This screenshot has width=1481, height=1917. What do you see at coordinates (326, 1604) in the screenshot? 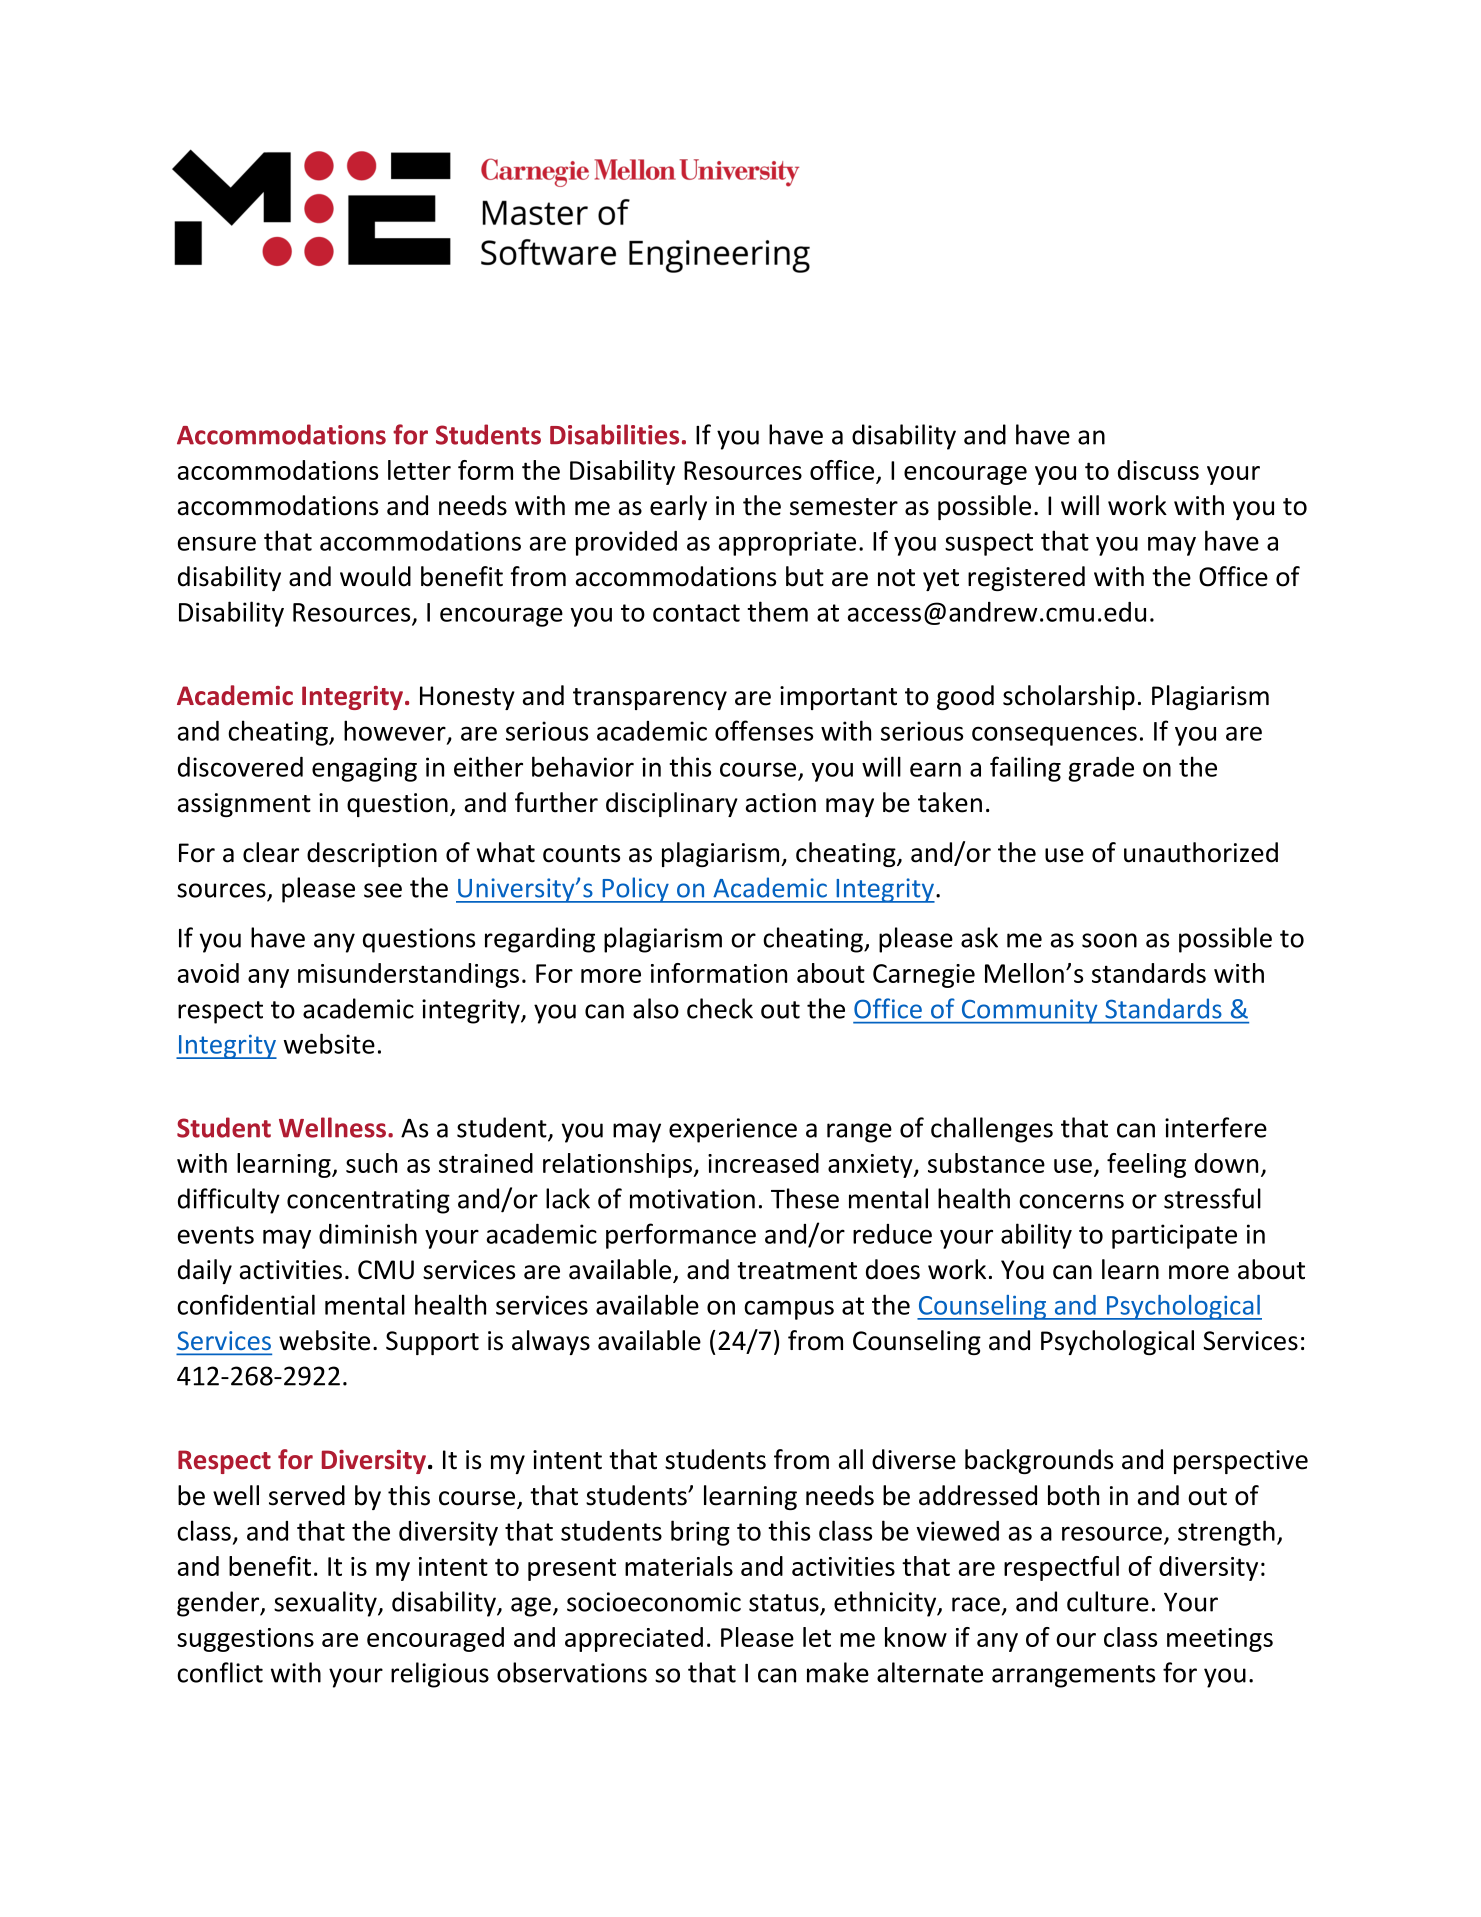
I see `sexuality` at bounding box center [326, 1604].
